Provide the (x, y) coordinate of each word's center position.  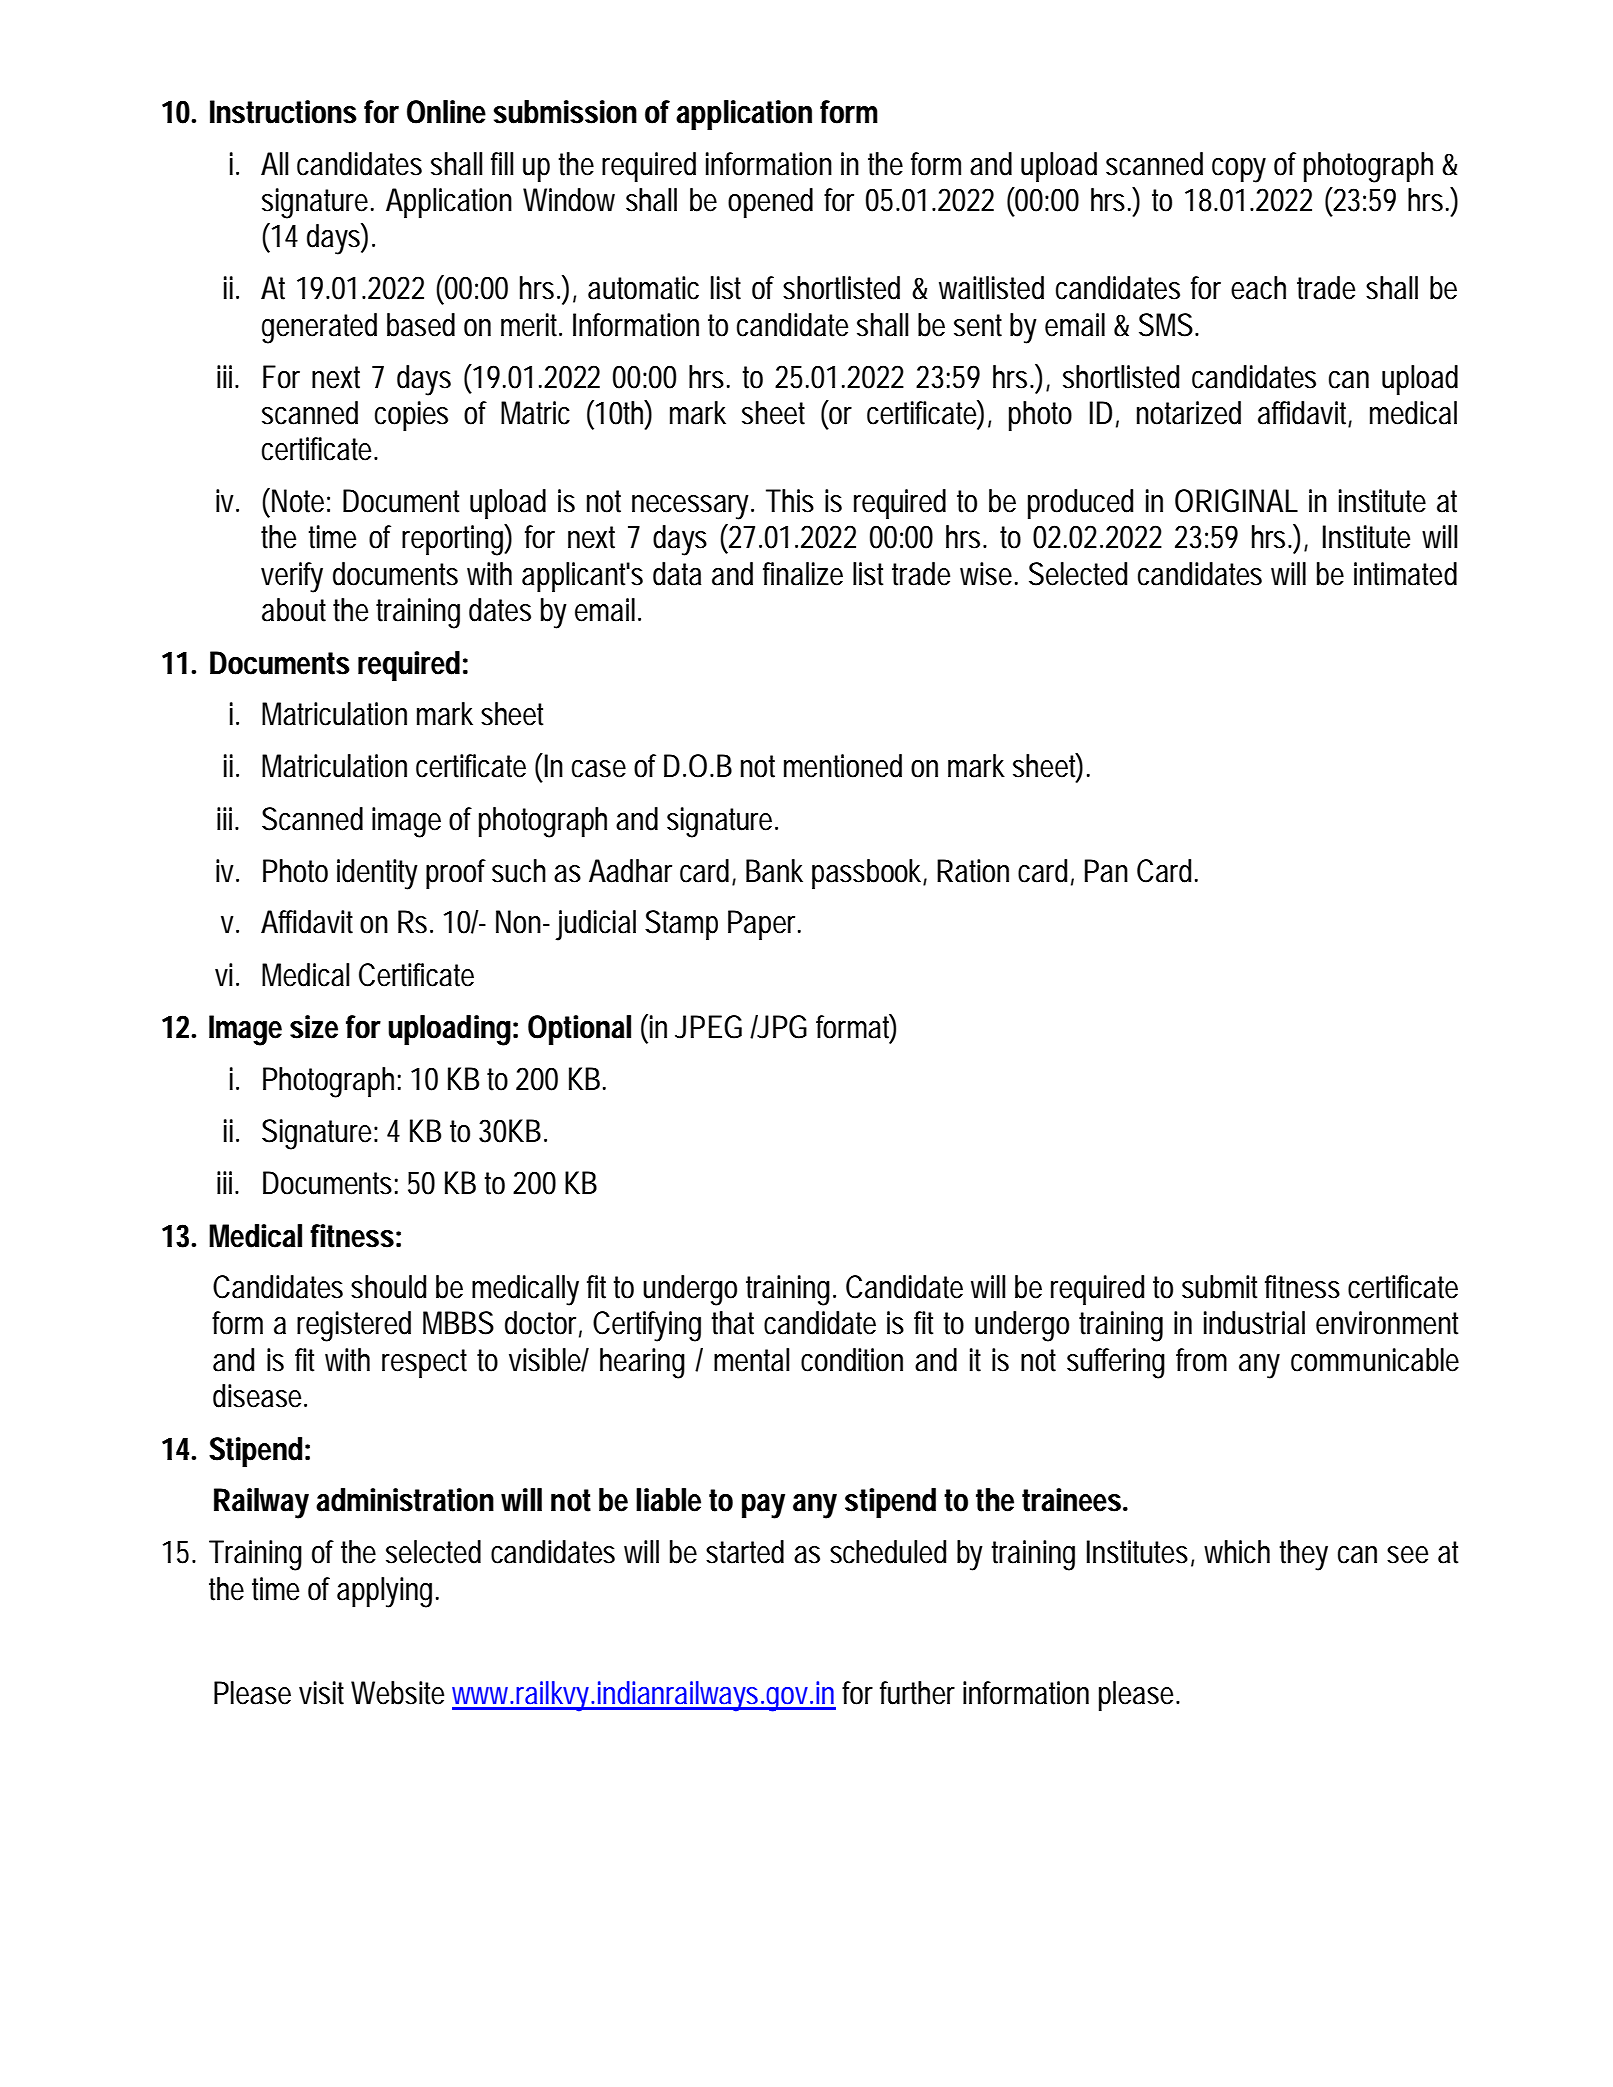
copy (1239, 170)
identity (377, 874)
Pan (1106, 871)
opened (770, 203)
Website (397, 1693)
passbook (868, 874)
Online (446, 112)
